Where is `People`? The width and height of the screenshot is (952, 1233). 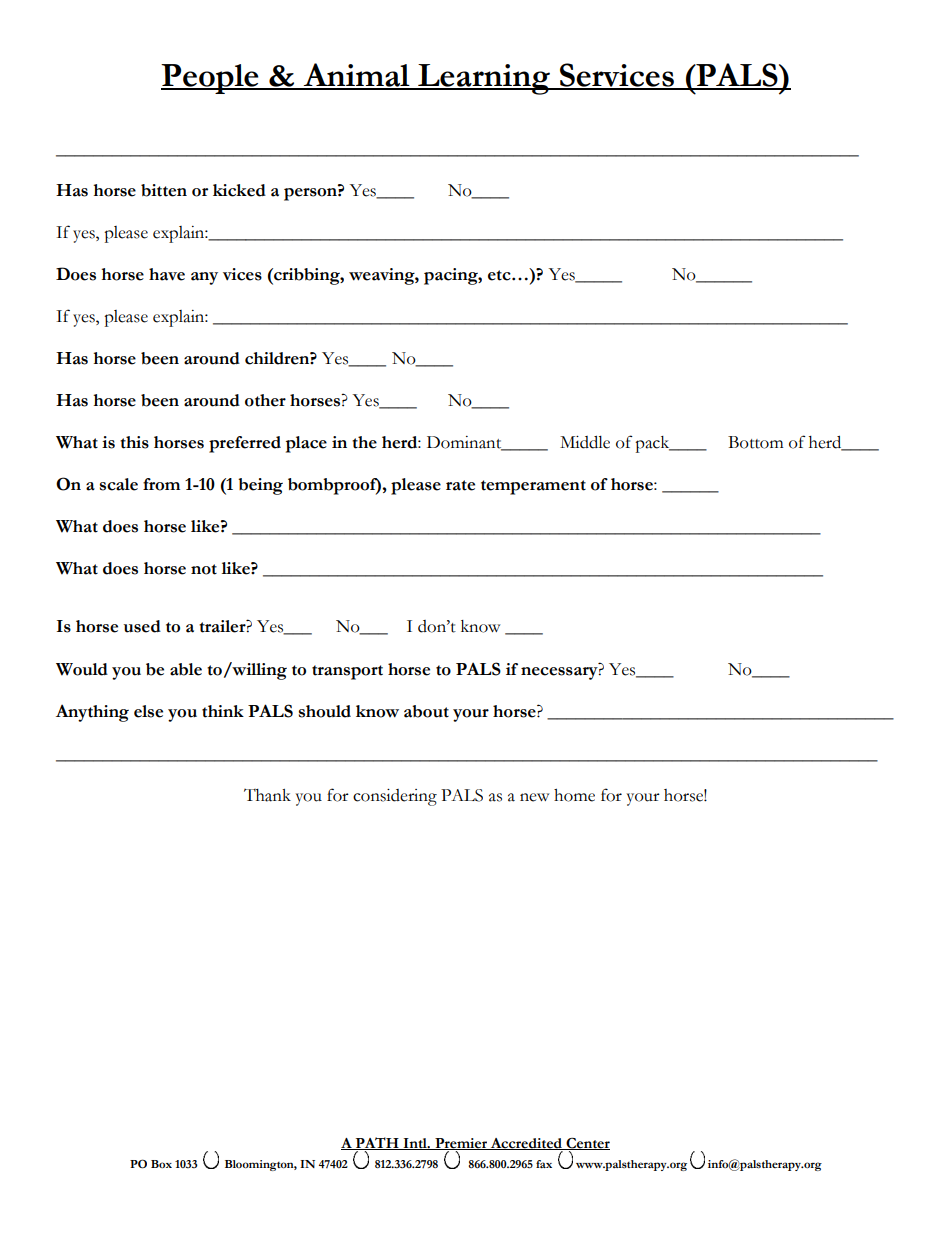
People is located at coordinates (211, 79).
